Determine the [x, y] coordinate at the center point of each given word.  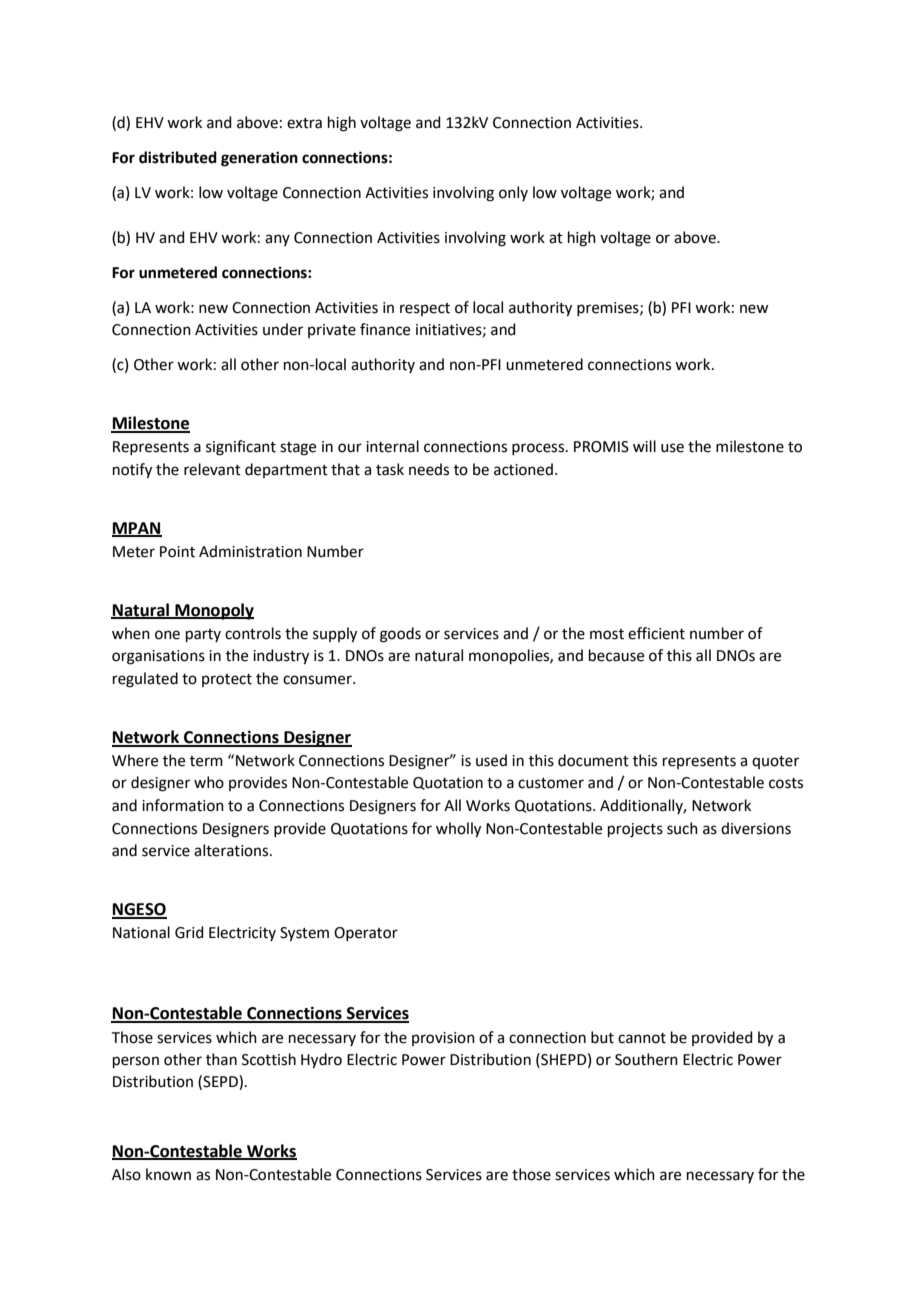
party [203, 635]
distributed [178, 157]
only [513, 193]
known [168, 1174]
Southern [646, 1059]
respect [425, 309]
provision [443, 1039]
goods [400, 635]
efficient [656, 633]
